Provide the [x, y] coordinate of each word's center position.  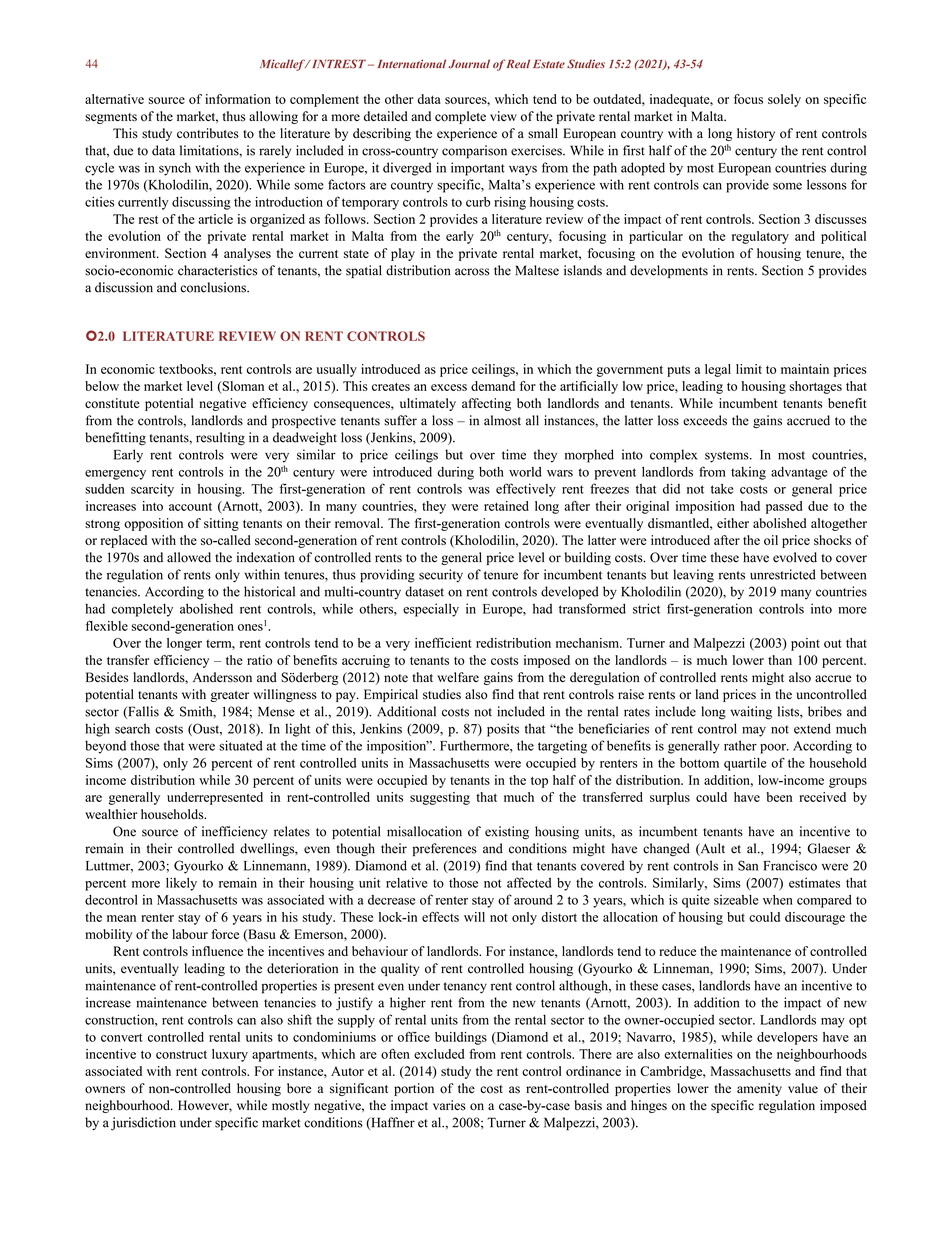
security [441, 576]
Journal [469, 64]
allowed [189, 557]
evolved [795, 557]
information [238, 99]
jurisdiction [143, 1124]
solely [784, 100]
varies [449, 1105]
